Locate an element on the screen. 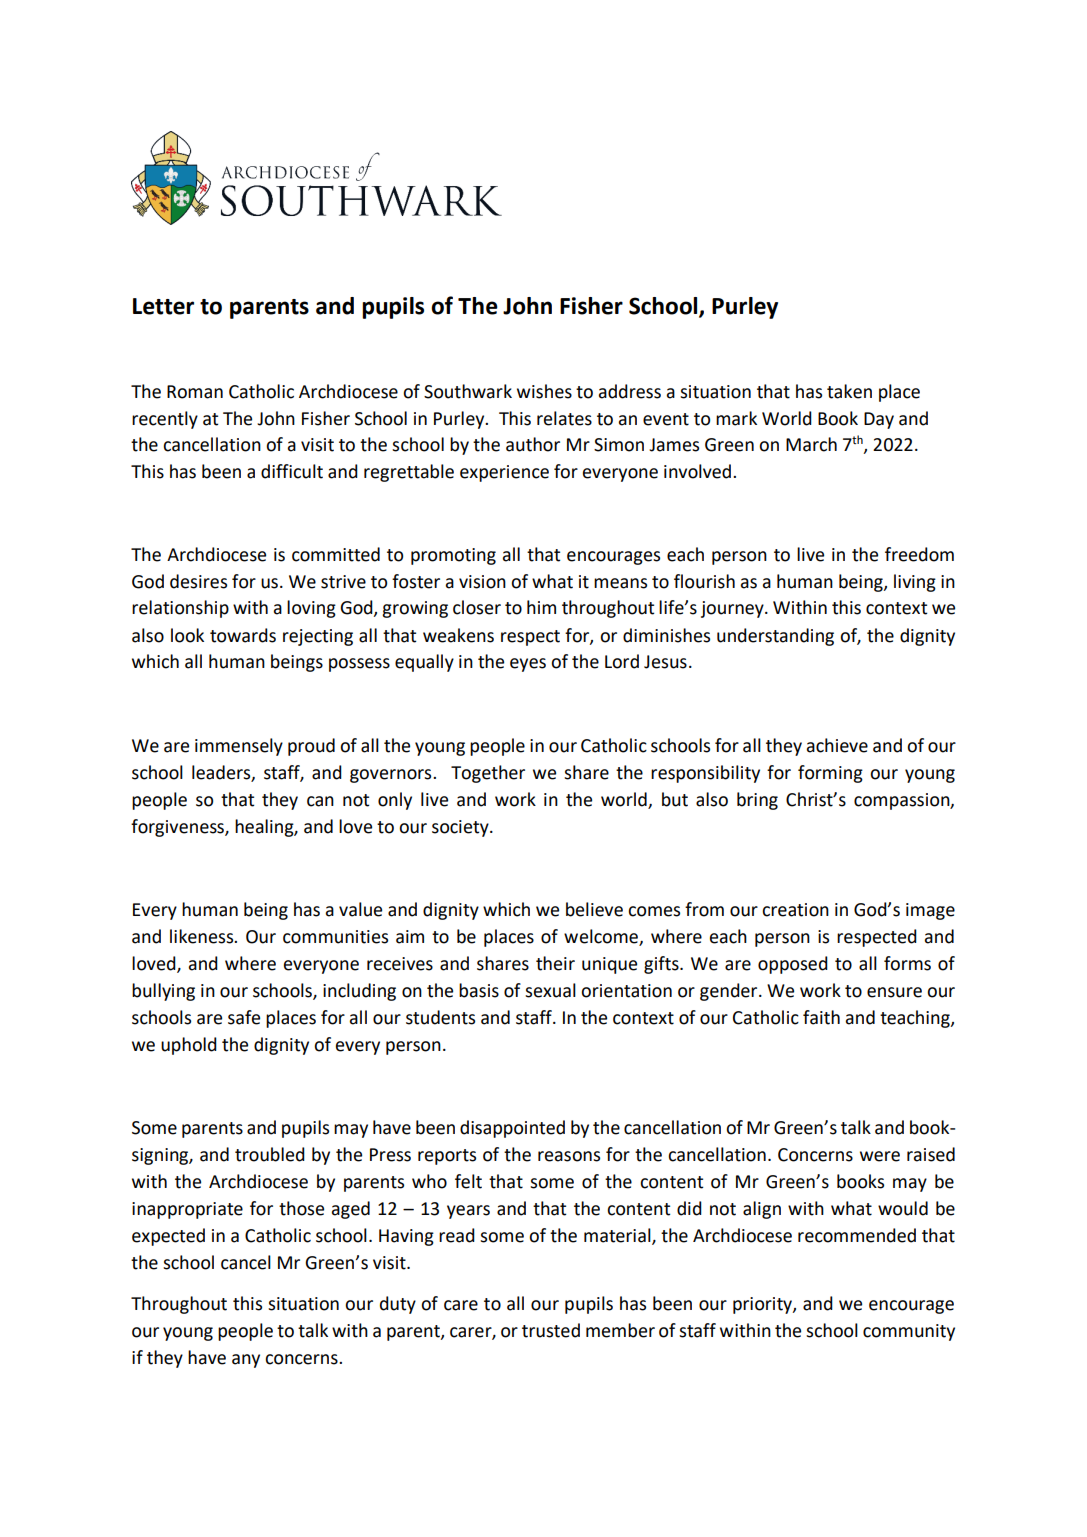  forming is located at coordinates (830, 774).
